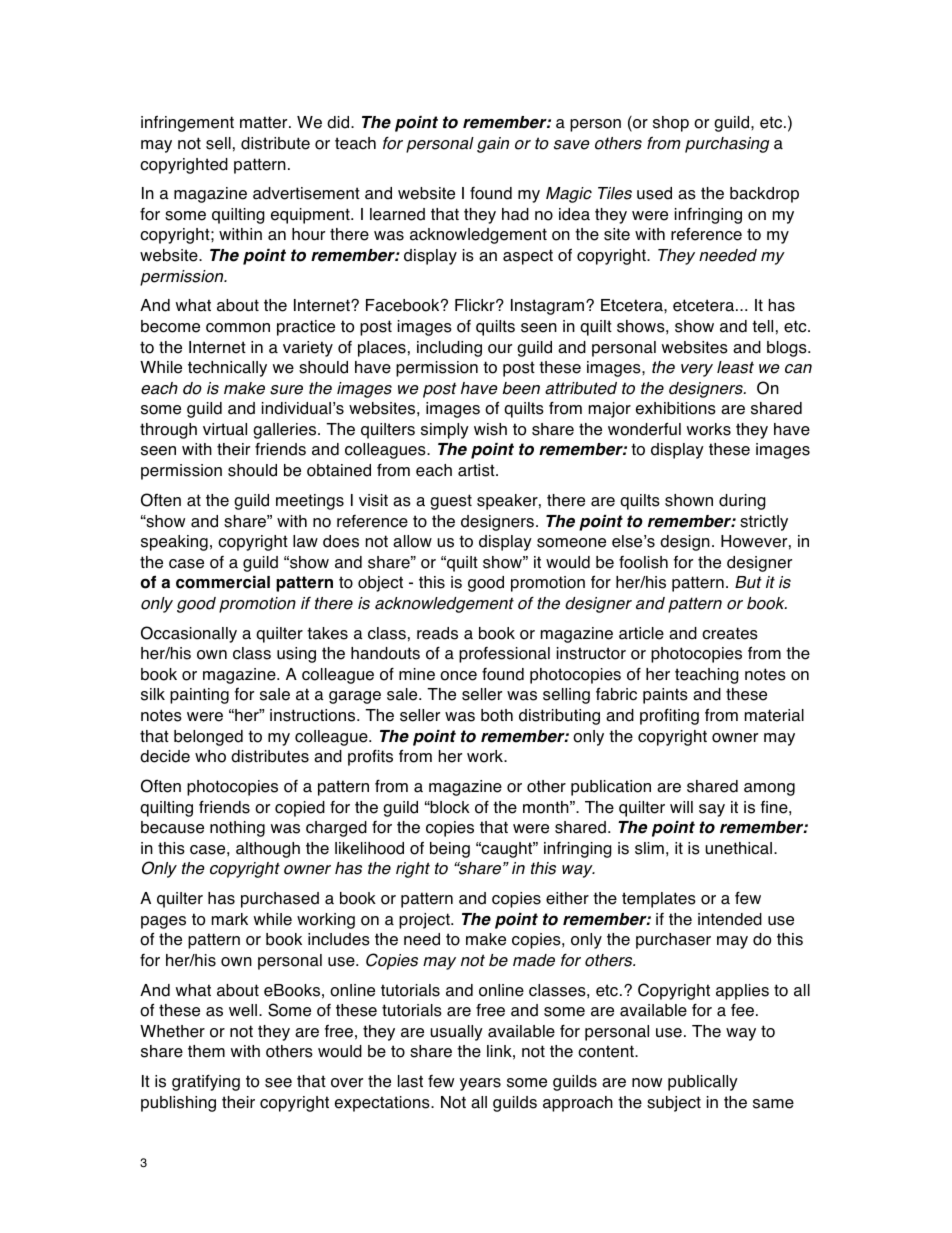 This image has width=952, height=1233. What do you see at coordinates (206, 1083) in the image?
I see `gratifying` at bounding box center [206, 1083].
